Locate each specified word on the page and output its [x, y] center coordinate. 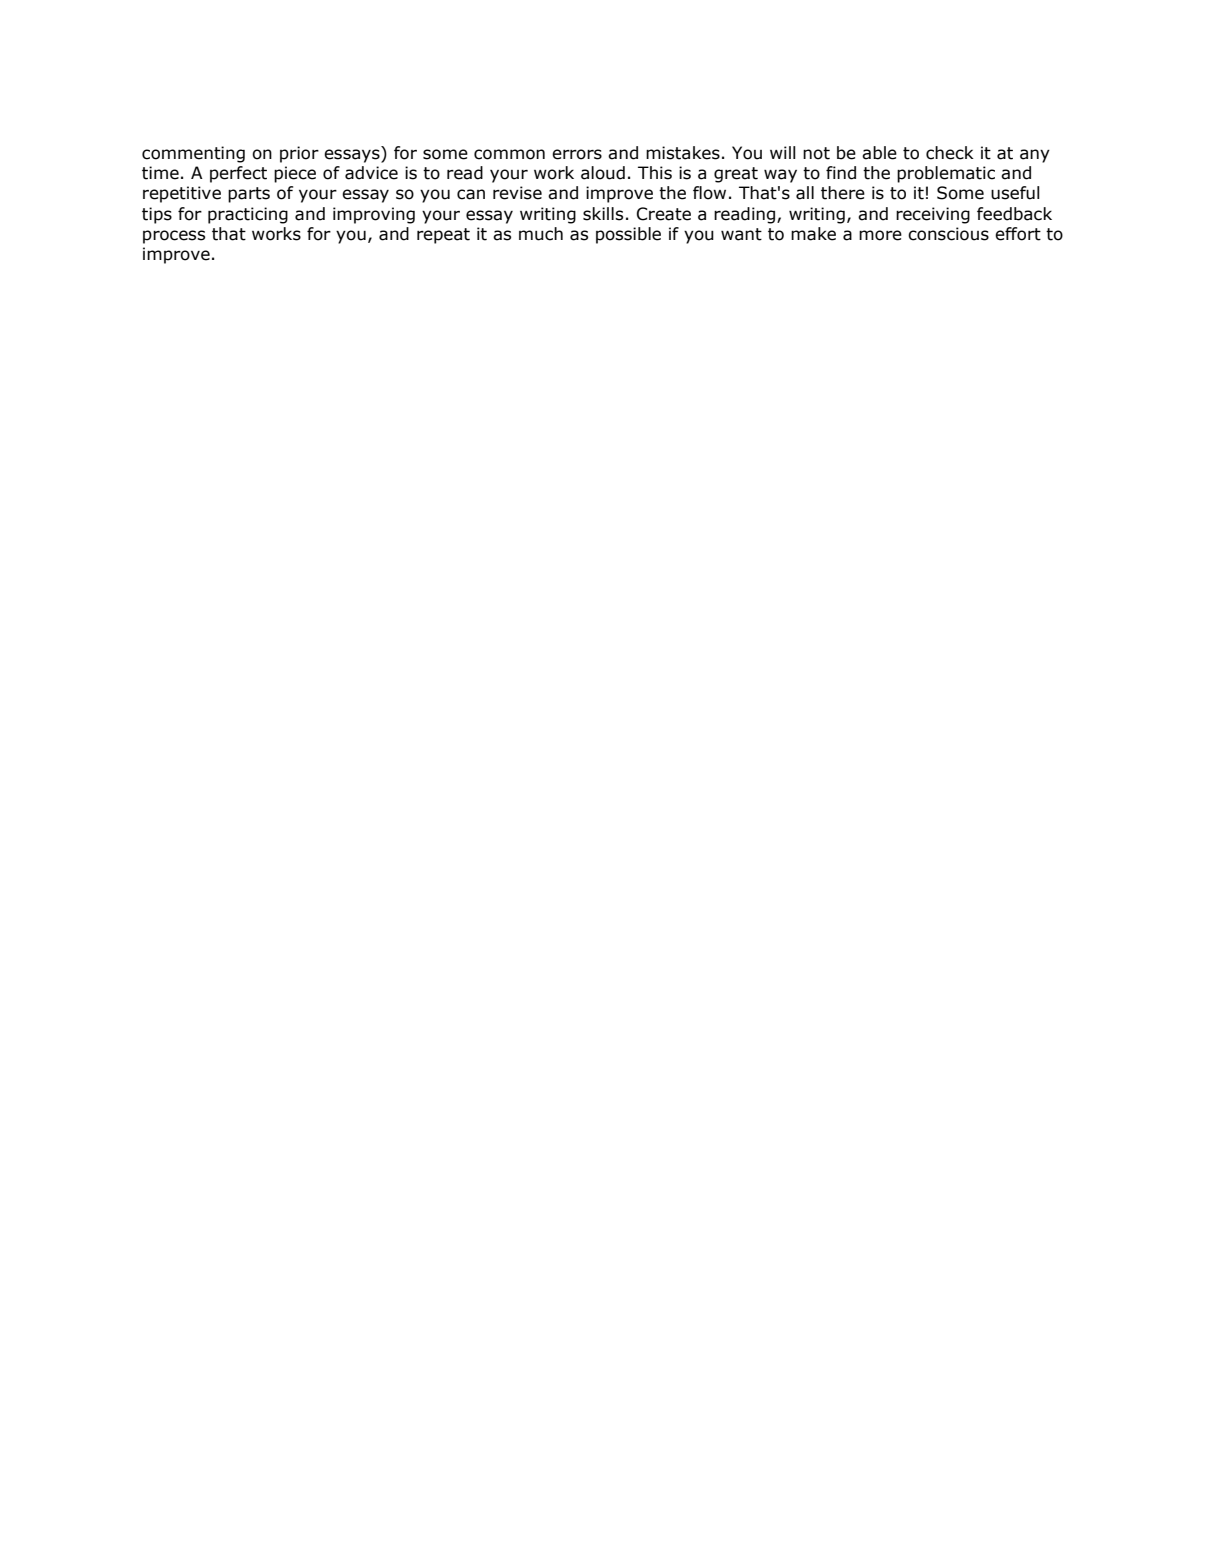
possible [628, 235]
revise [517, 193]
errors [577, 154]
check [950, 153]
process [174, 237]
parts [249, 195]
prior [299, 154]
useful [1015, 193]
